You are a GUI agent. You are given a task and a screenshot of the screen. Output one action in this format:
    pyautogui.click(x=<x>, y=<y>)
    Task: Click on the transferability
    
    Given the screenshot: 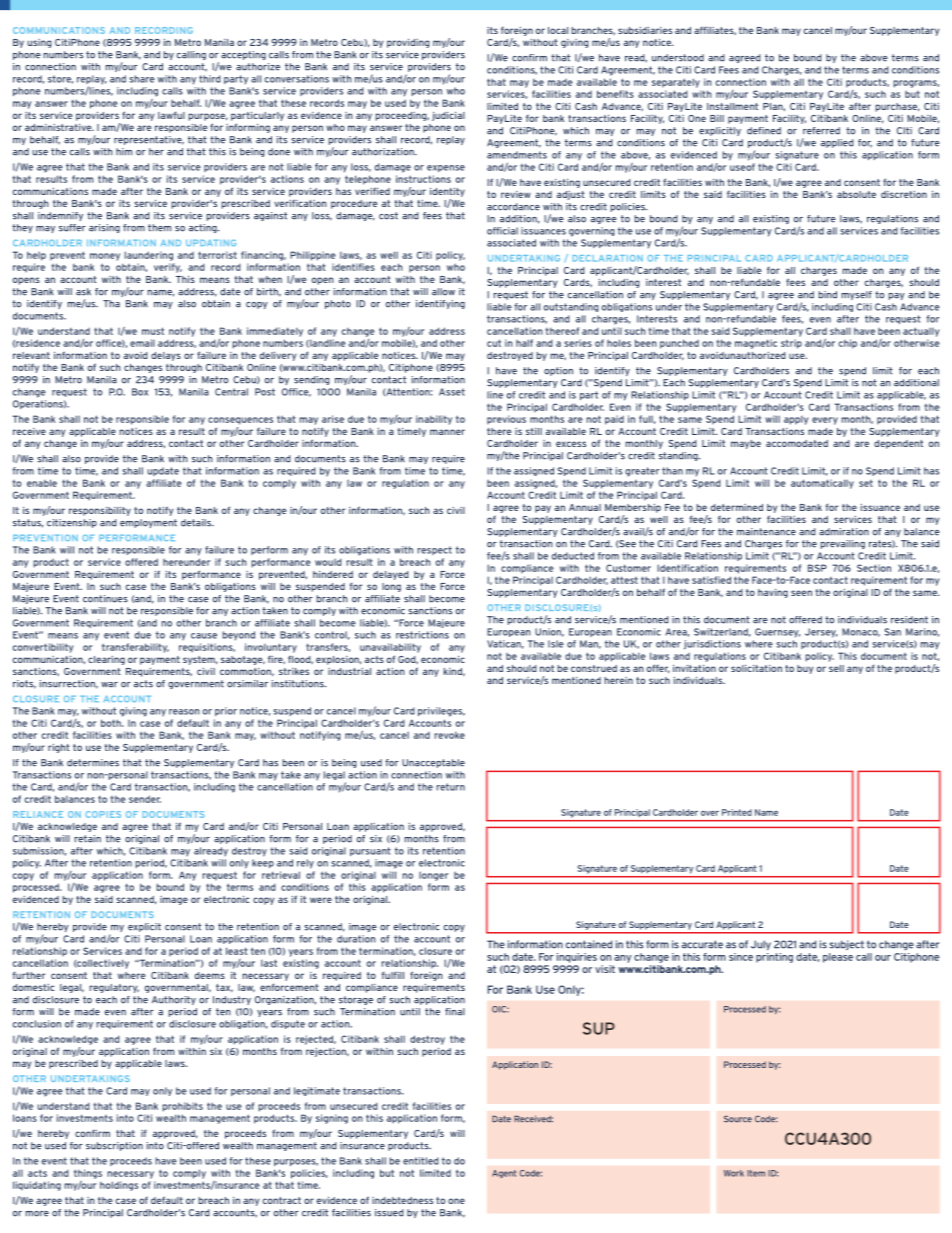 What is the action you would take?
    pyautogui.click(x=135, y=648)
